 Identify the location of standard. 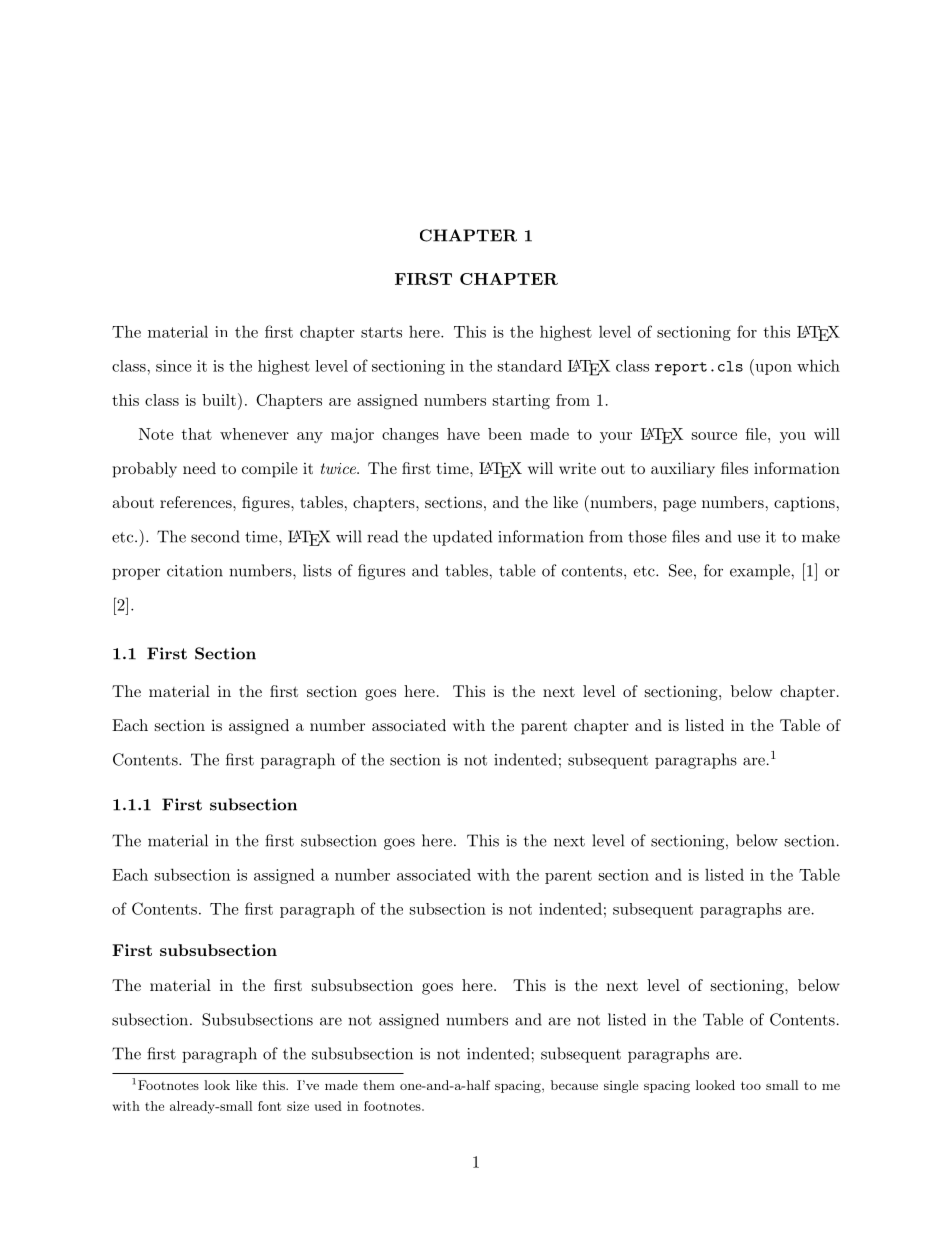
(530, 366).
